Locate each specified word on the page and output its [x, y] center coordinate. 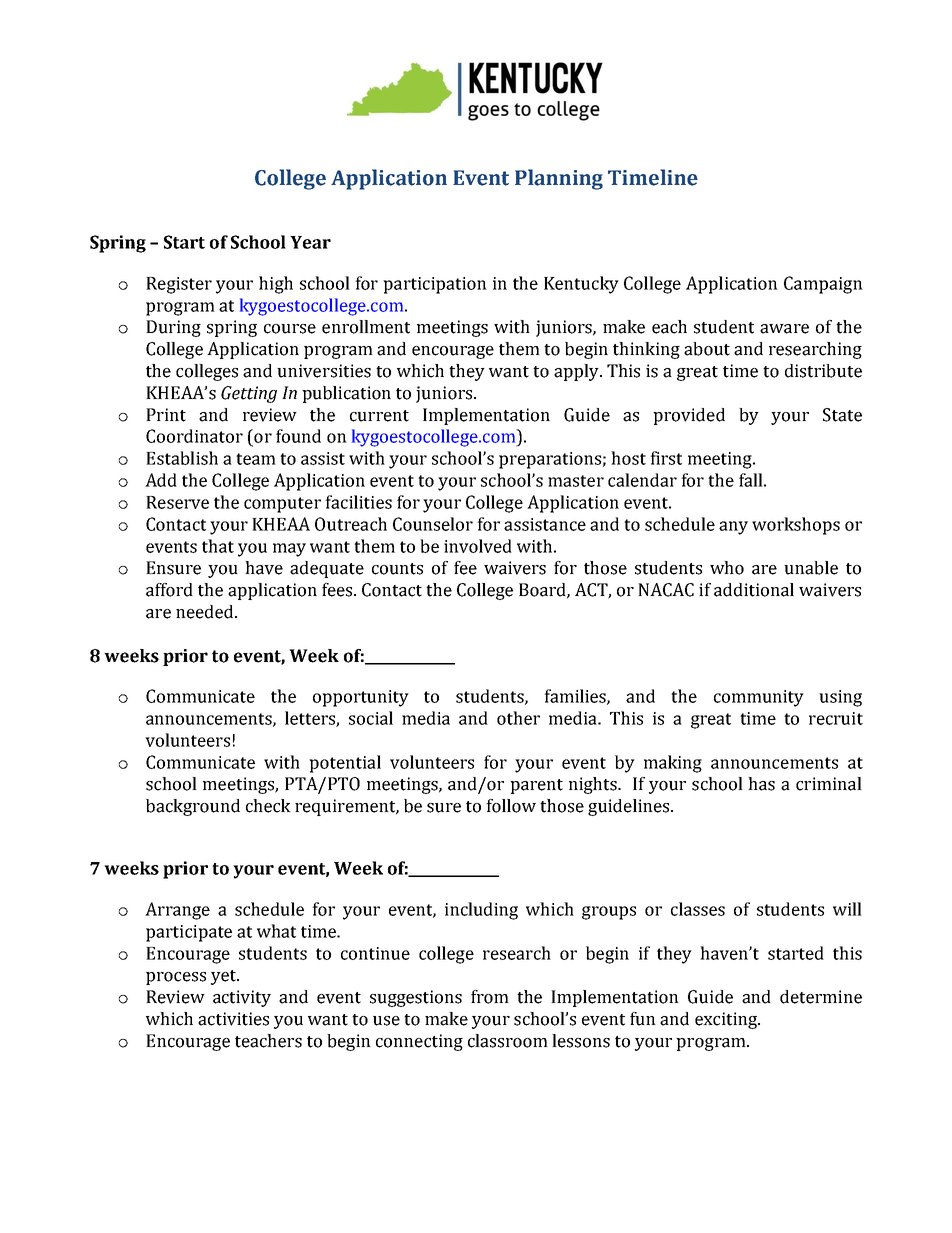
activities [233, 1019]
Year [310, 242]
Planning [559, 179]
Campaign [823, 285]
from [490, 997]
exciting [727, 1020]
